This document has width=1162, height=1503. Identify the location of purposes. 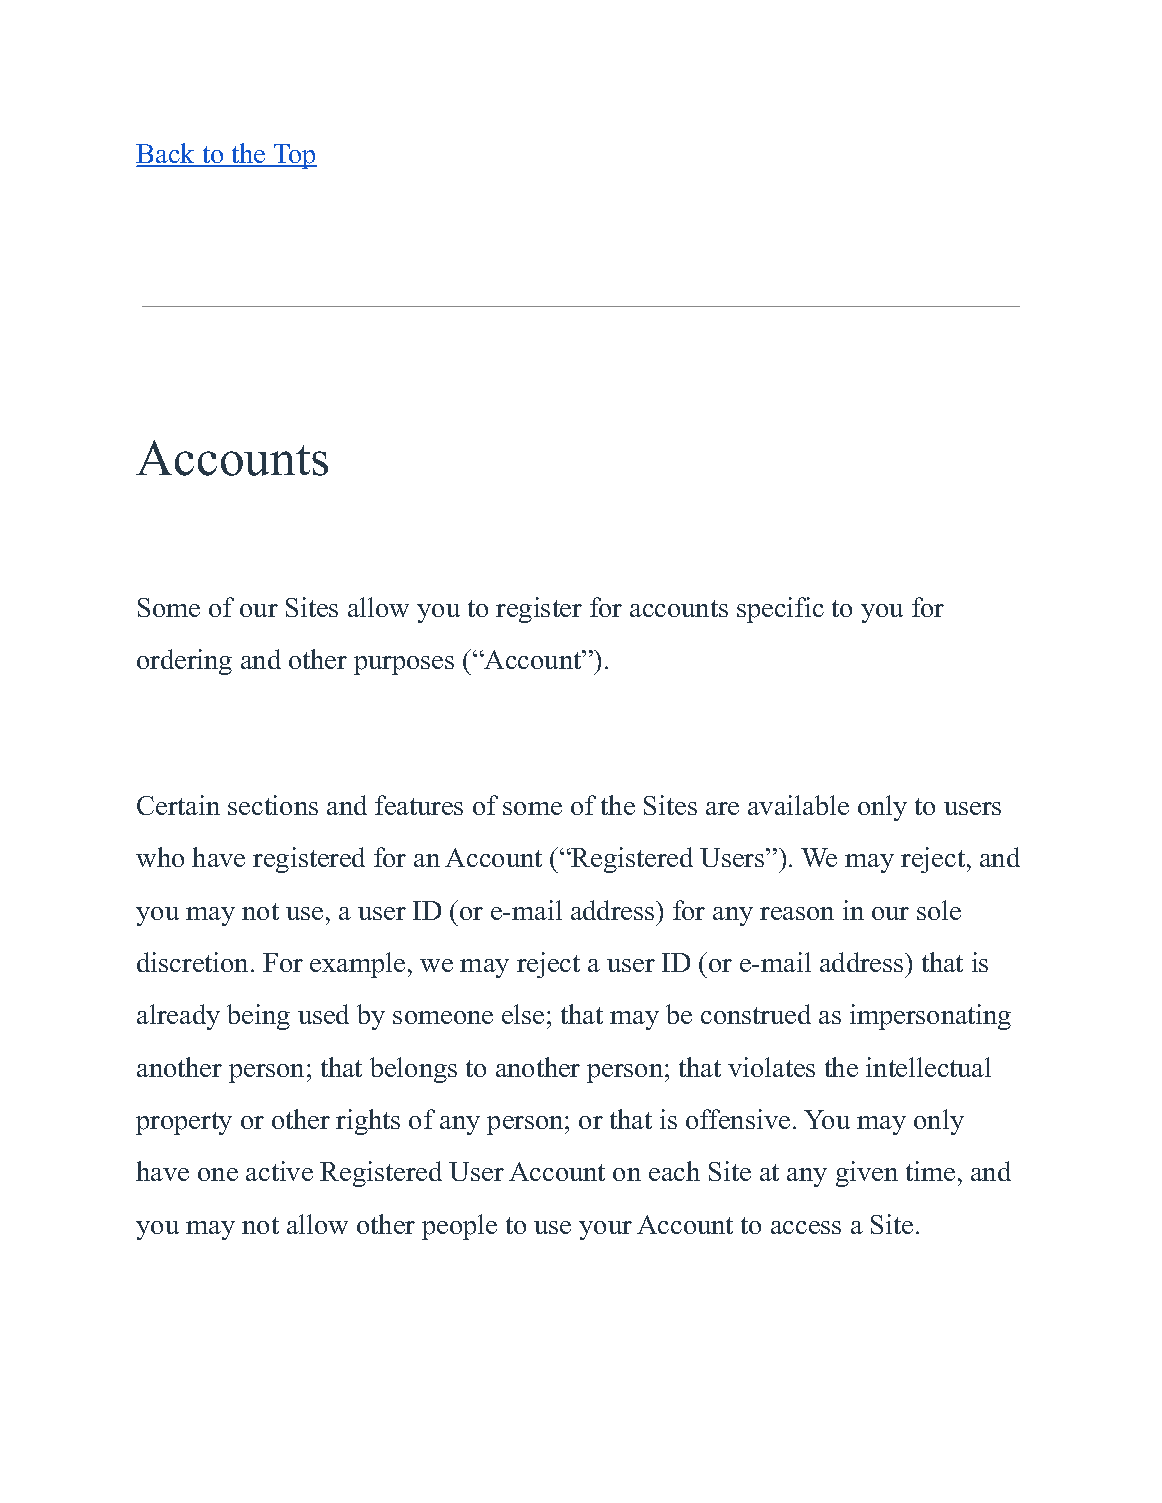
(404, 665).
